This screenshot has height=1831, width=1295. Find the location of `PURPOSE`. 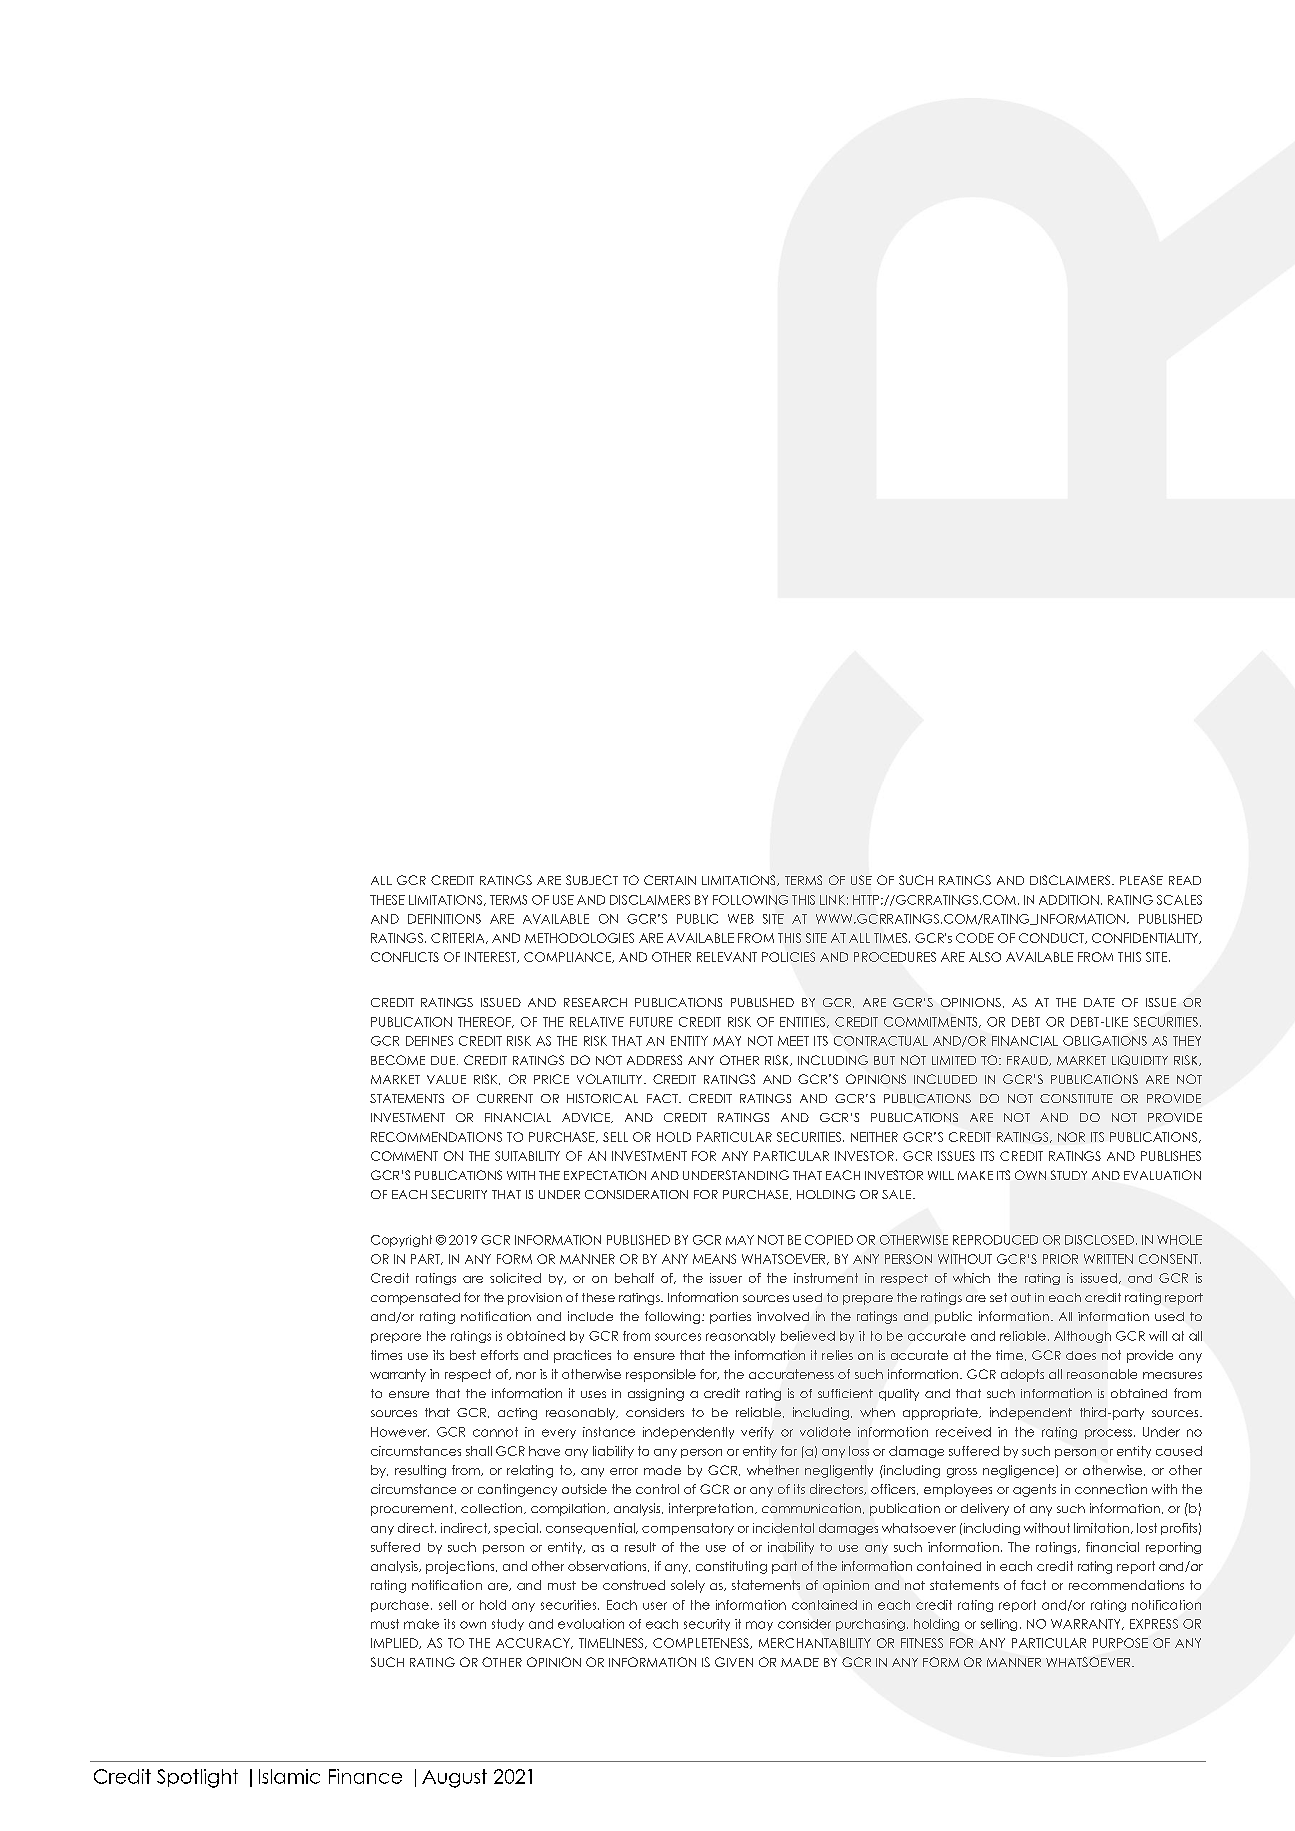

PURPOSE is located at coordinates (1120, 1643).
